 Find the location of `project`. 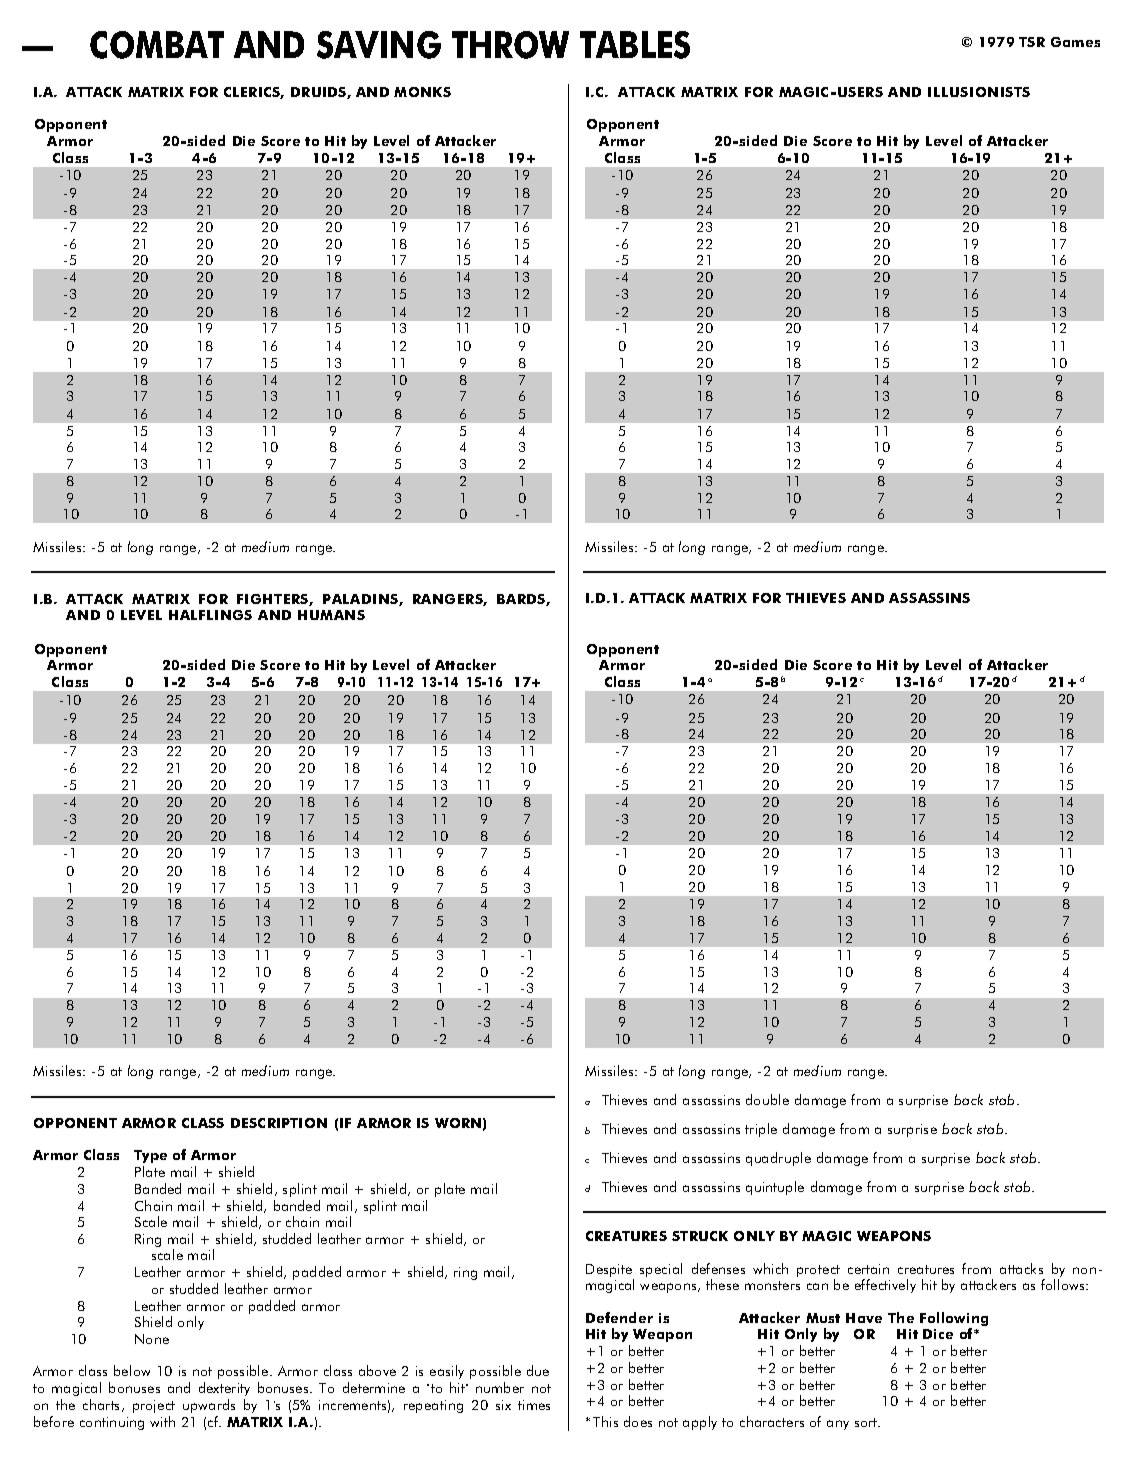

project is located at coordinates (154, 1406).
